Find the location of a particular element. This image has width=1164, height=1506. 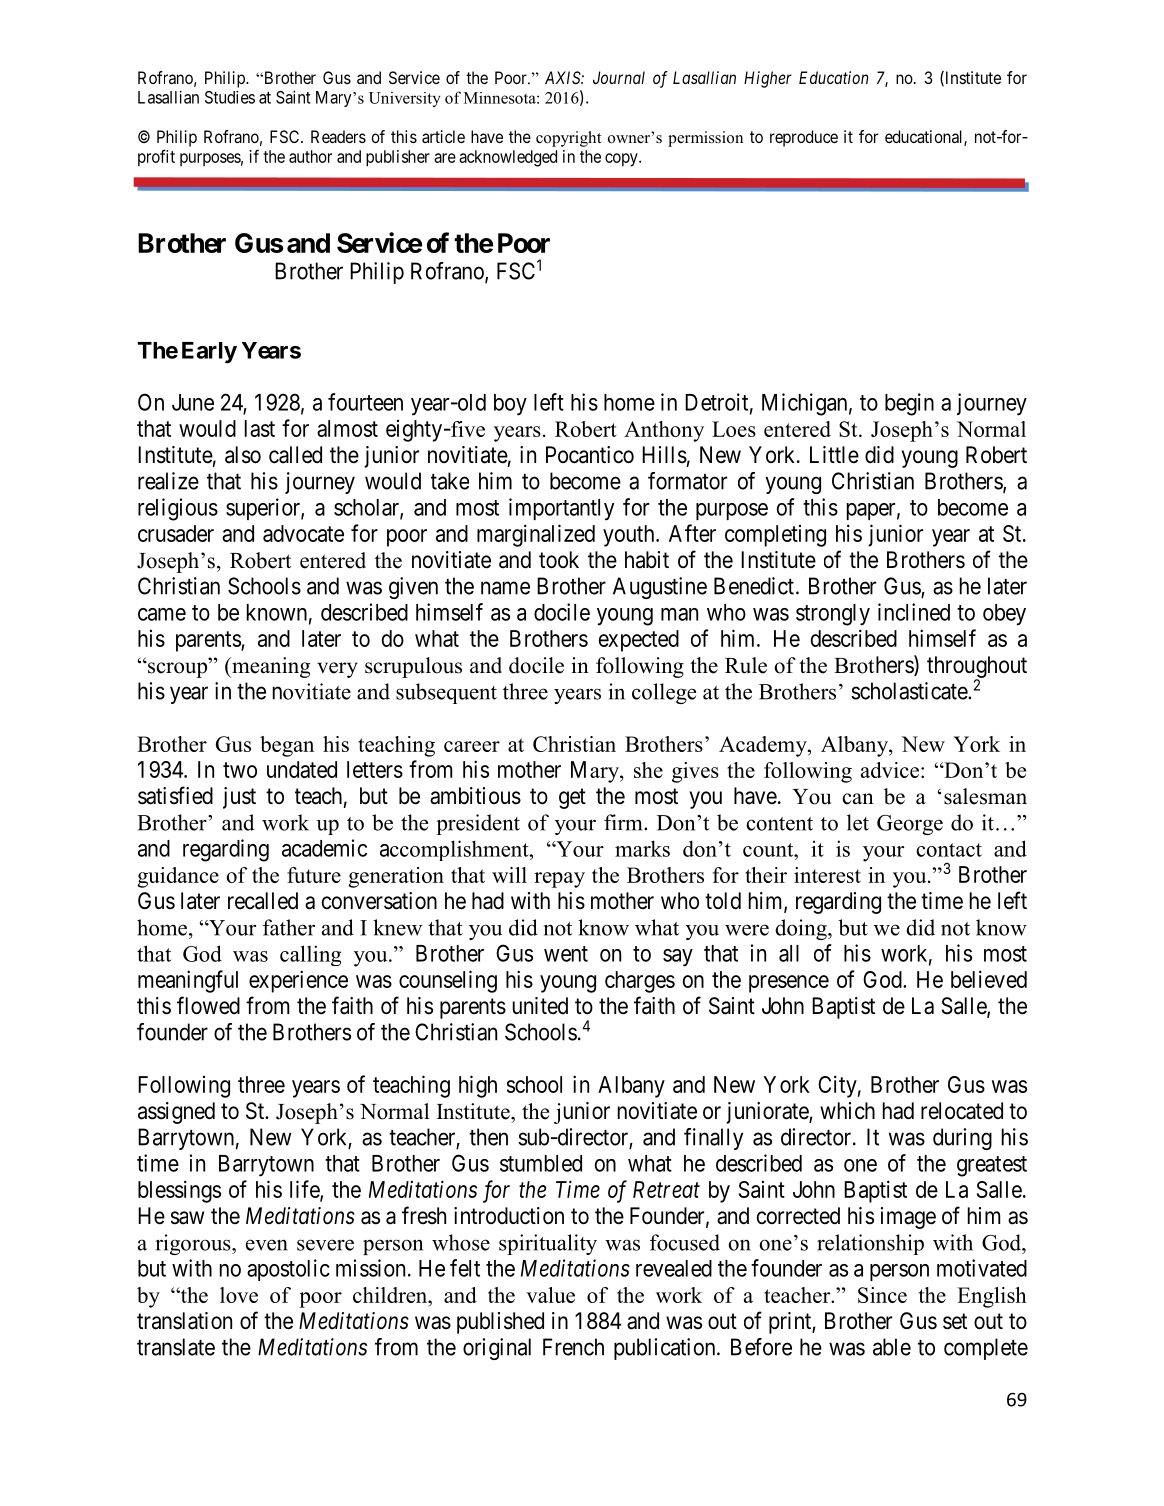

love is located at coordinates (239, 1295).
